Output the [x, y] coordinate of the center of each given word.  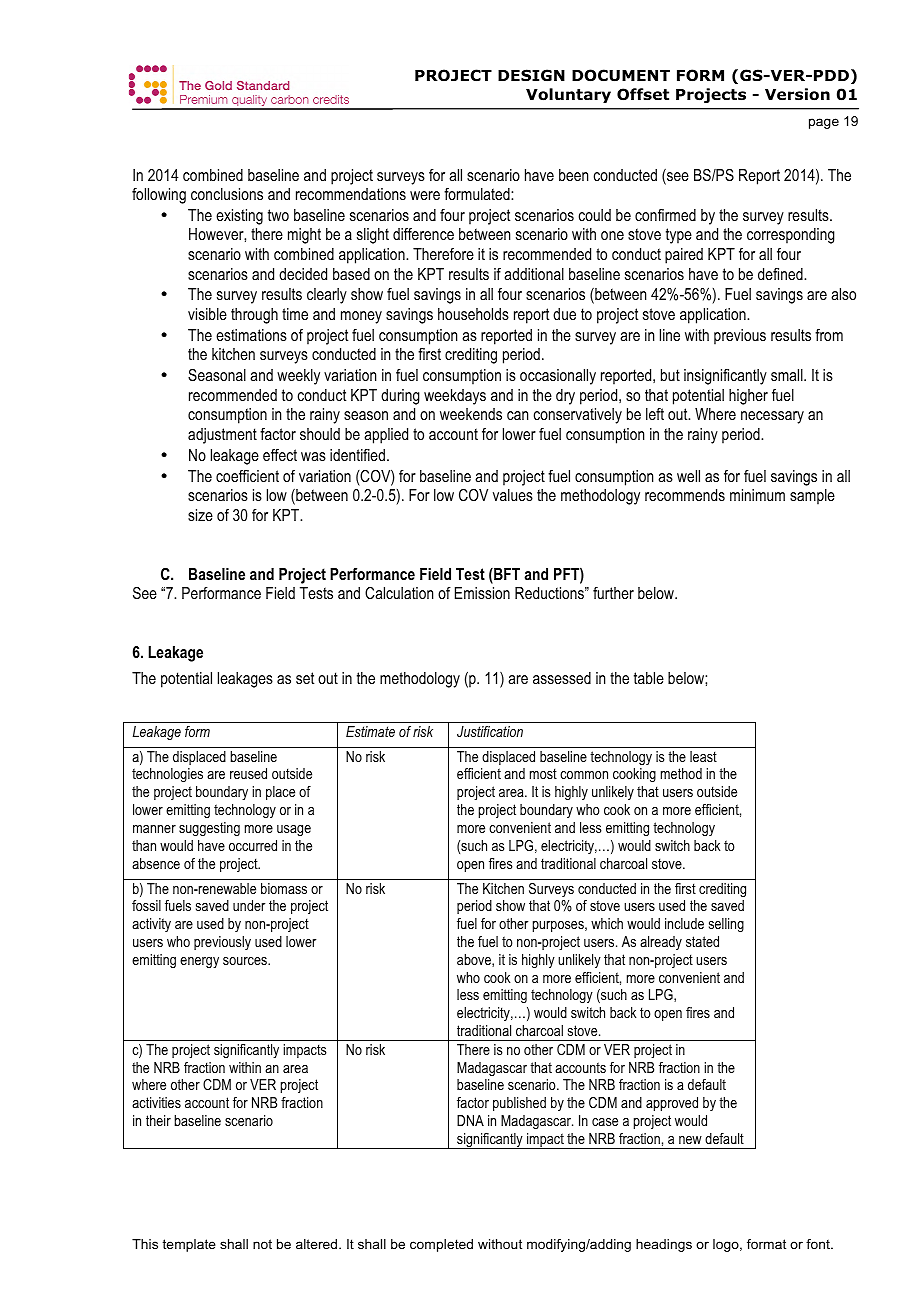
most [543, 773]
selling [726, 925]
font [819, 1244]
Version [797, 94]
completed [441, 1245]
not [262, 1244]
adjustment [222, 436]
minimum [757, 495]
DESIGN [531, 75]
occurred [253, 845]
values [513, 495]
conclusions [227, 194]
